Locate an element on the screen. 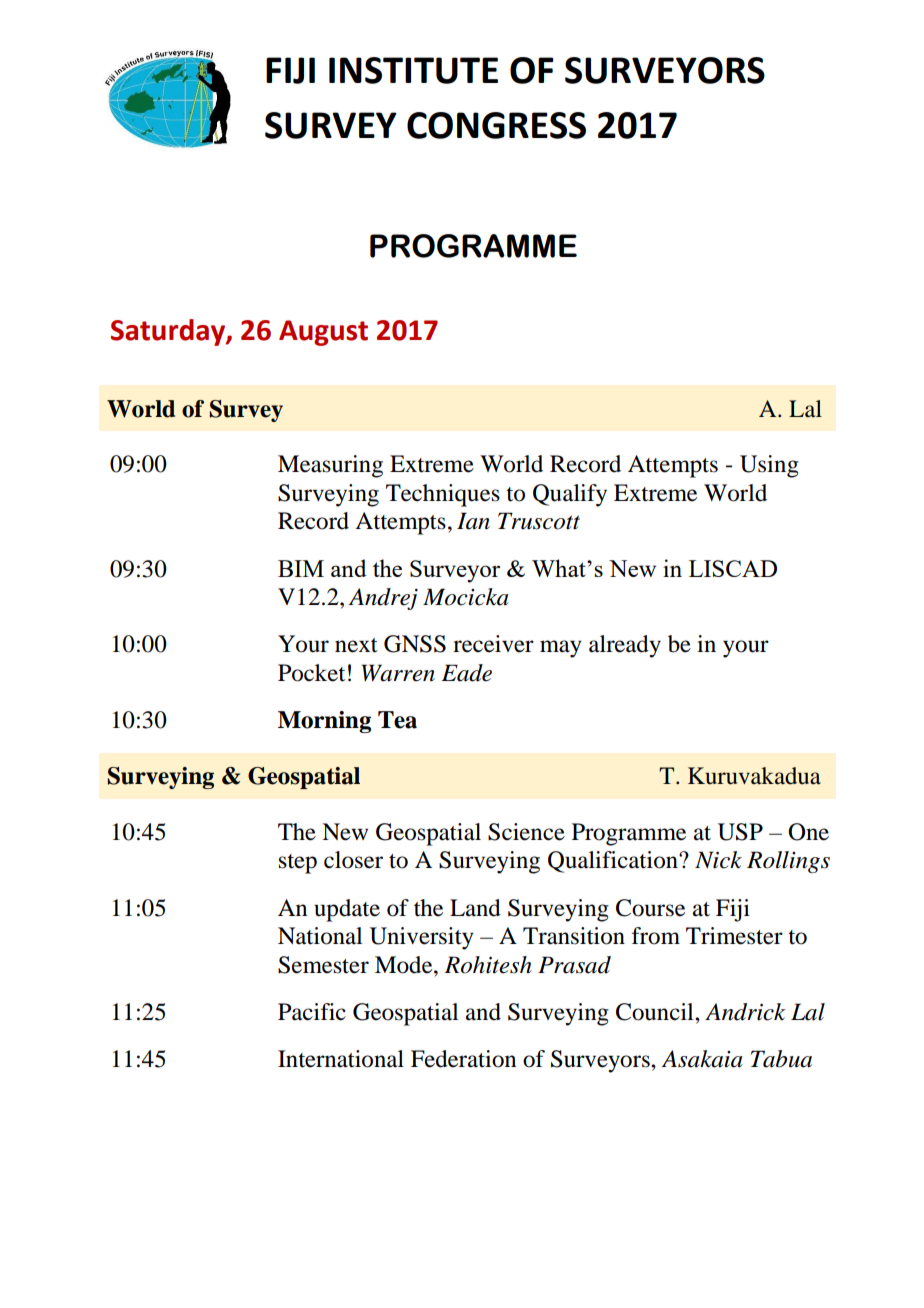 Image resolution: width=924 pixels, height=1308 pixels. Using is located at coordinates (769, 466).
